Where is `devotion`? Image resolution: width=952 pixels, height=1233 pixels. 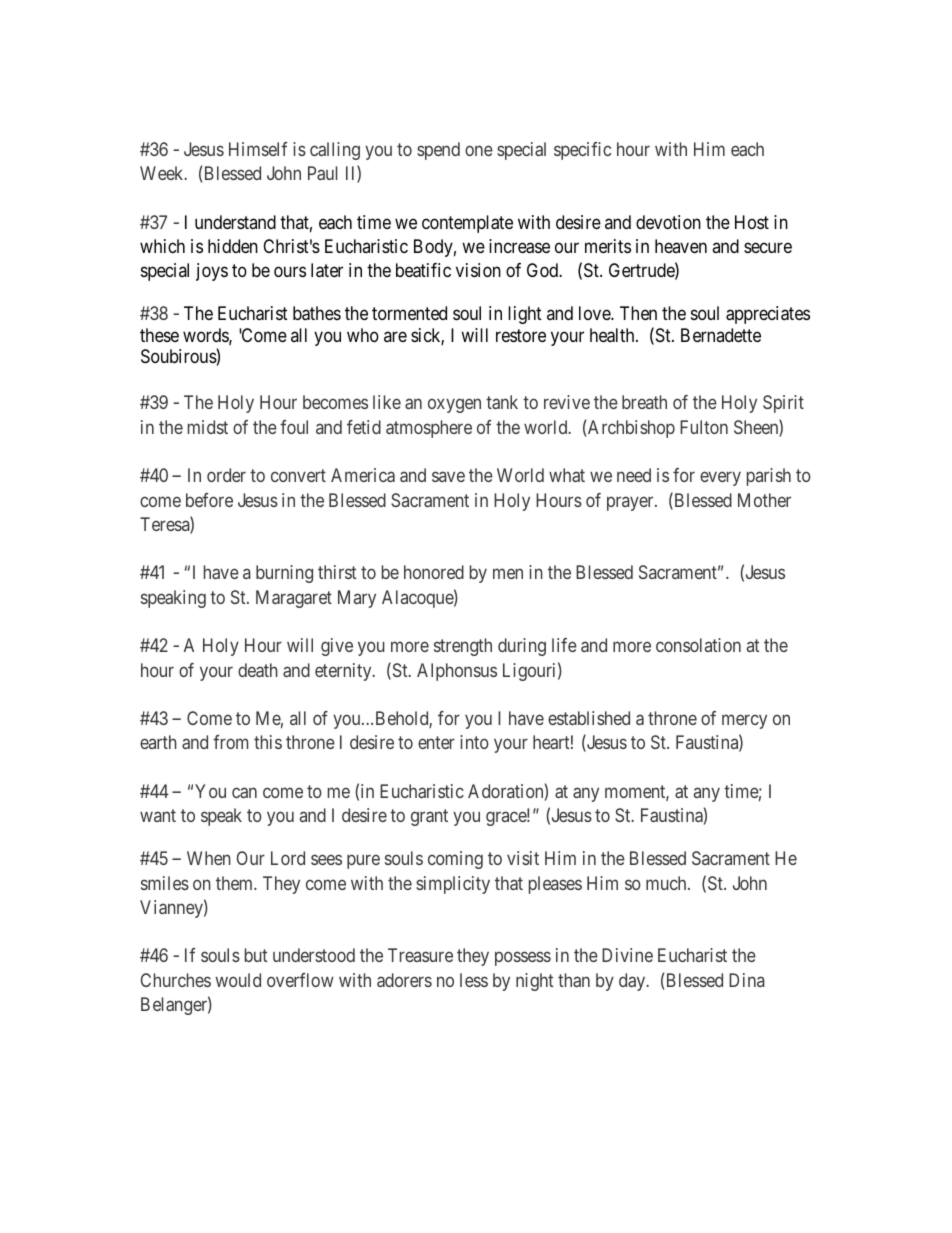
devotion is located at coordinates (668, 222).
